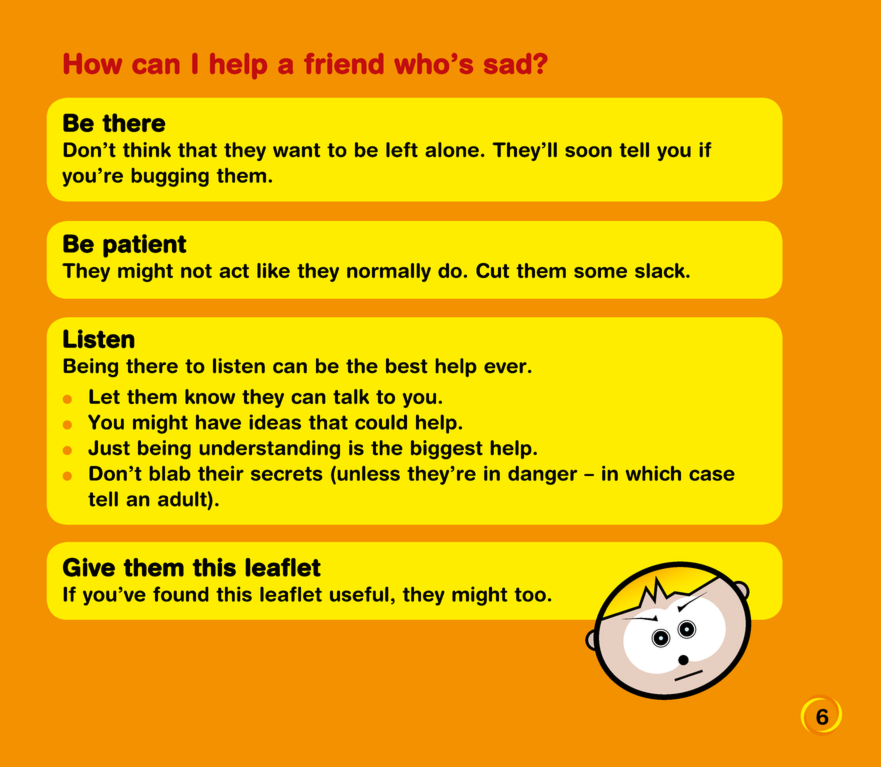  What do you see at coordinates (661, 270) in the page?
I see `slack` at bounding box center [661, 270].
